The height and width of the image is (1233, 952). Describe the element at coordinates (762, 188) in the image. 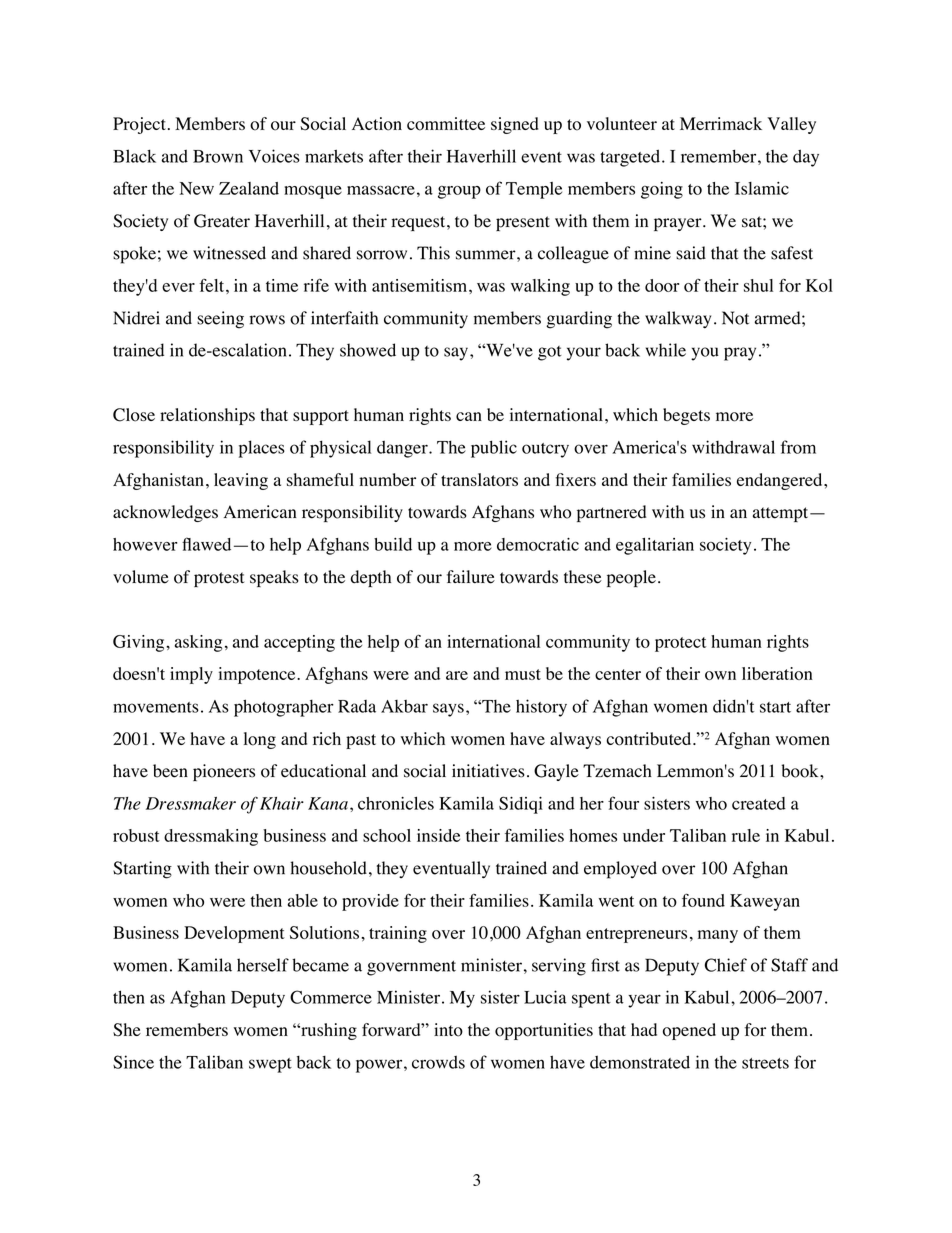

I see `Islamic` at that location.
